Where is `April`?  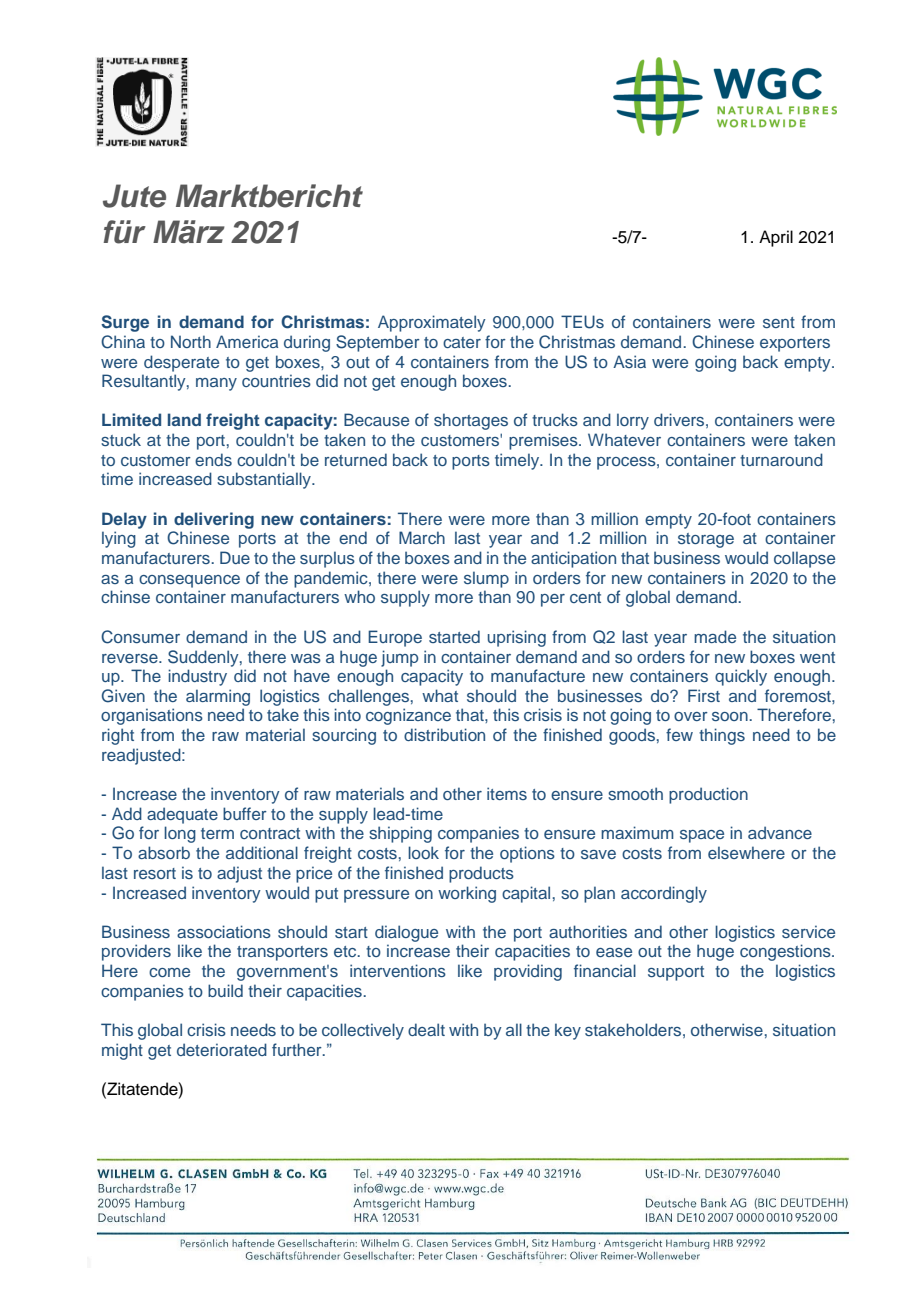 April is located at coordinates (776, 238).
